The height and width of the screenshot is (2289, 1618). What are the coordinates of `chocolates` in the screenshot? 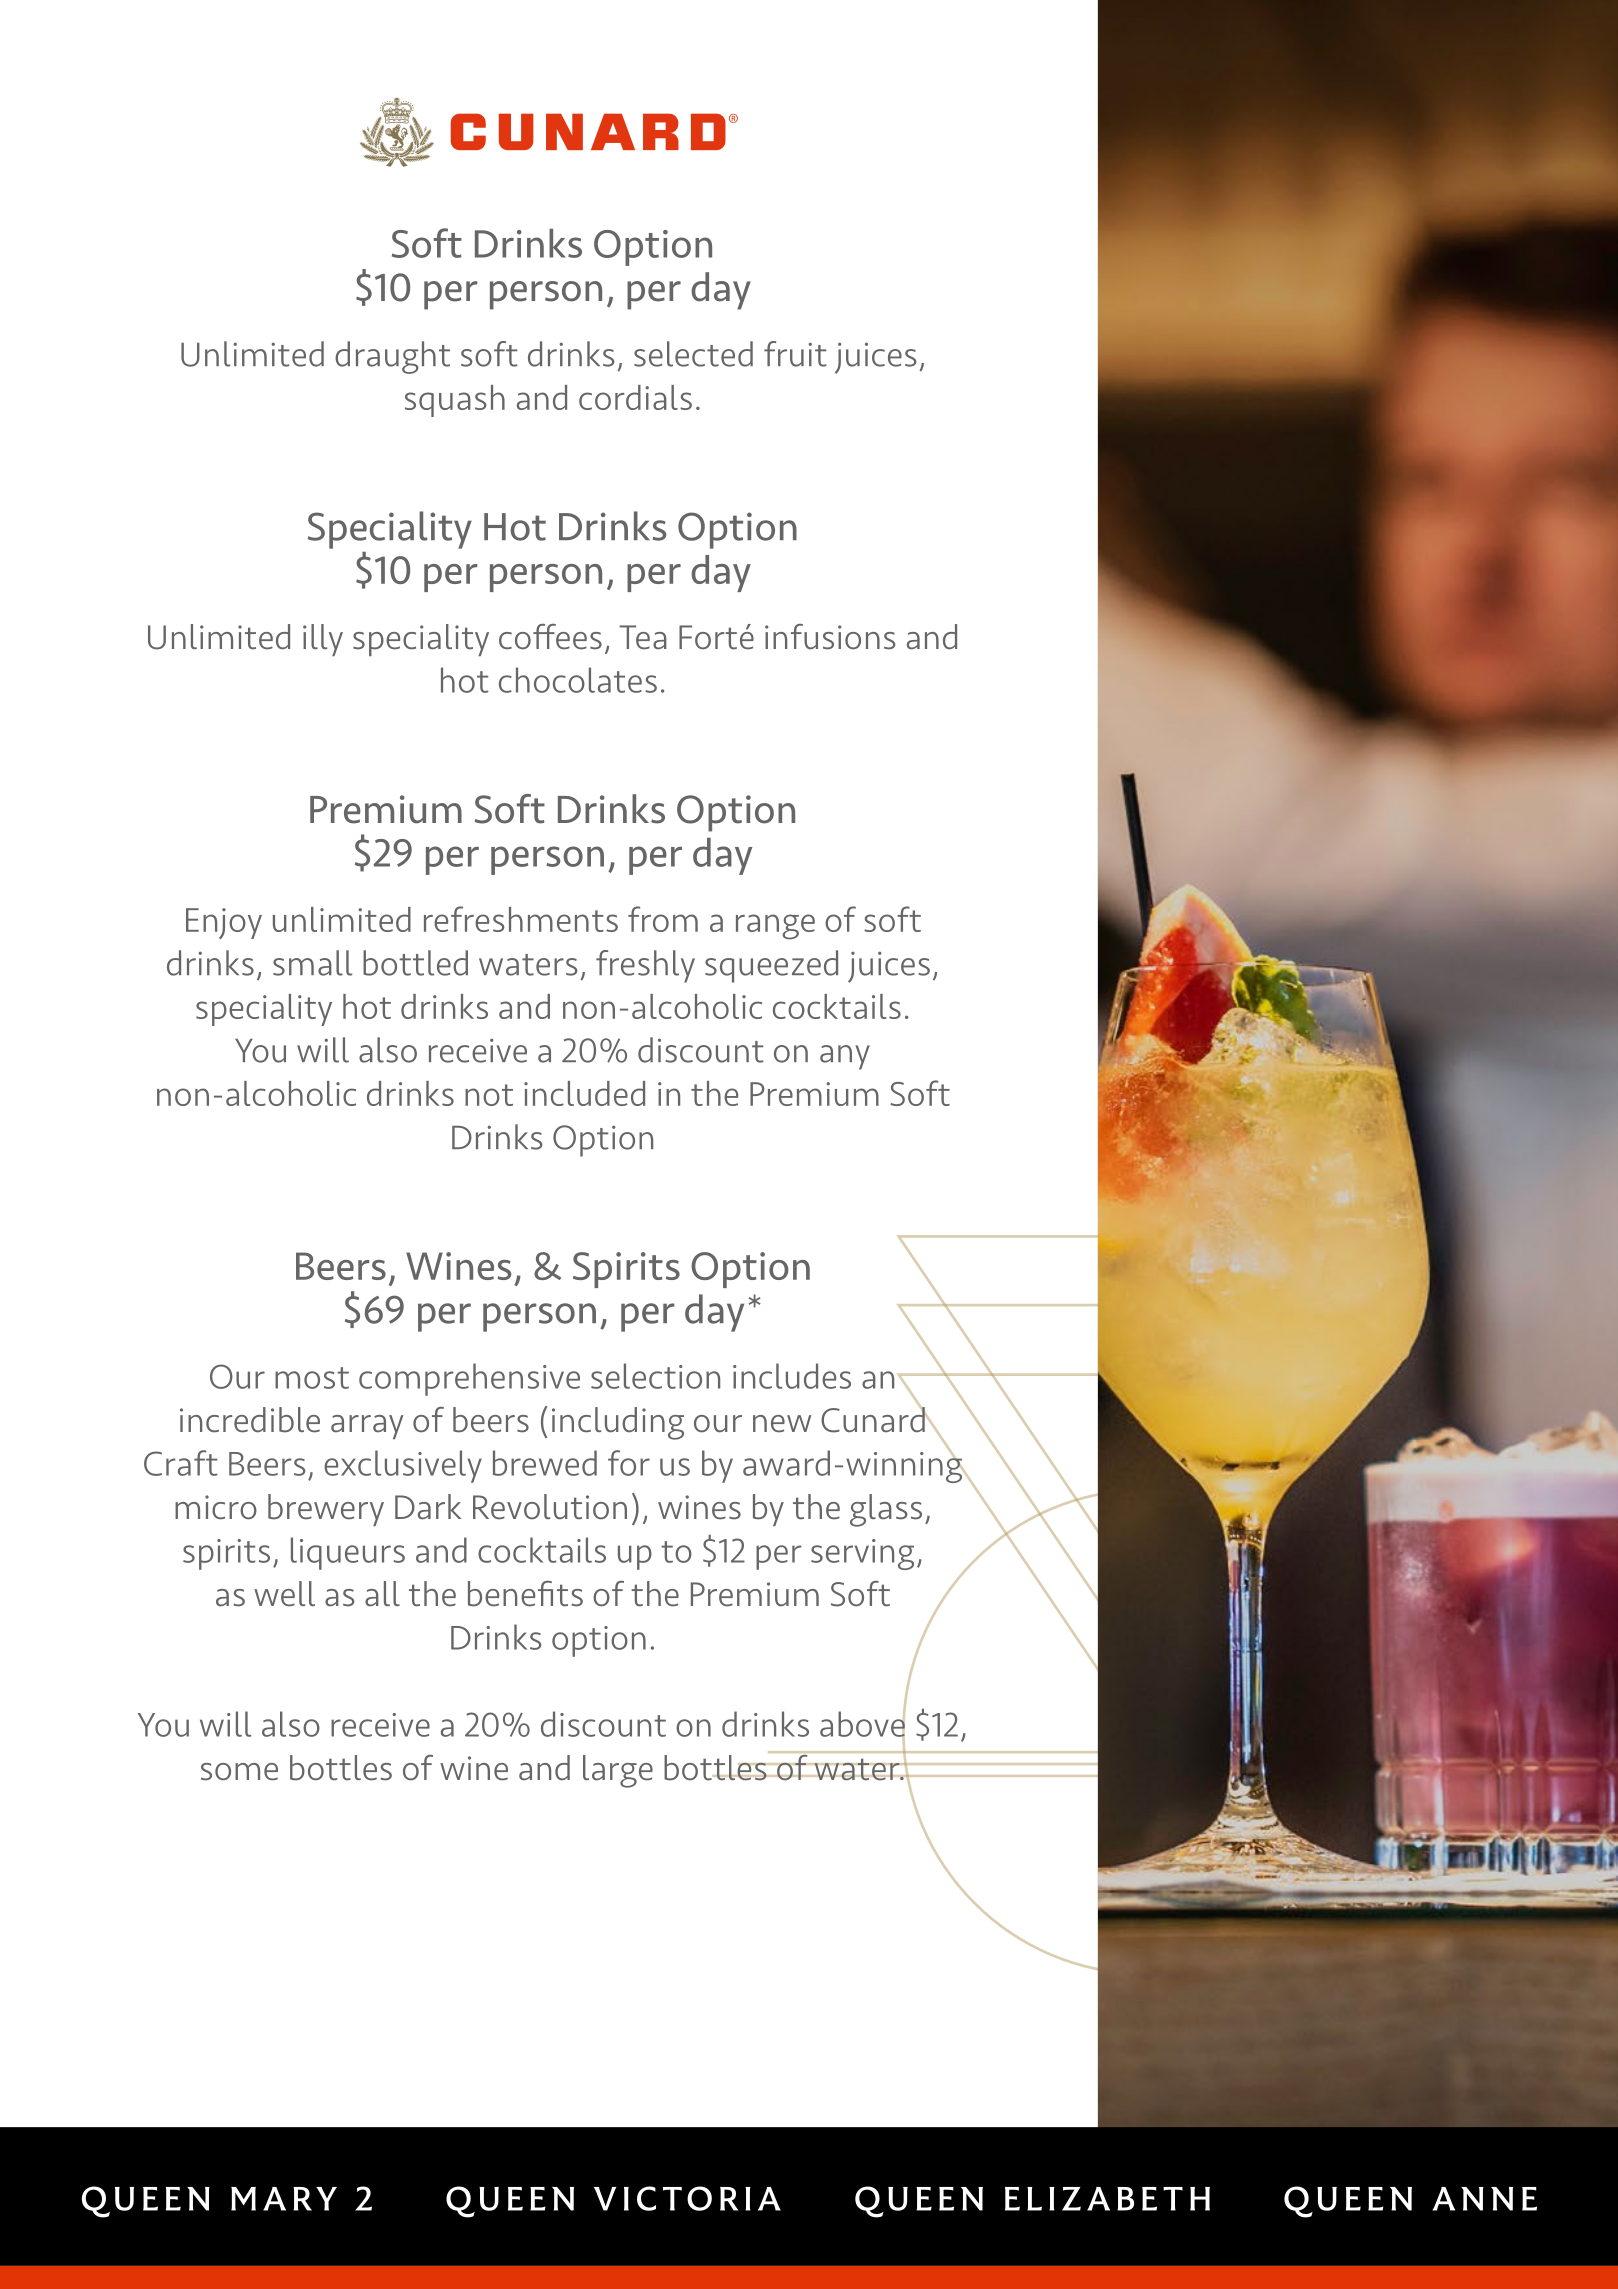 It's located at (578, 680).
